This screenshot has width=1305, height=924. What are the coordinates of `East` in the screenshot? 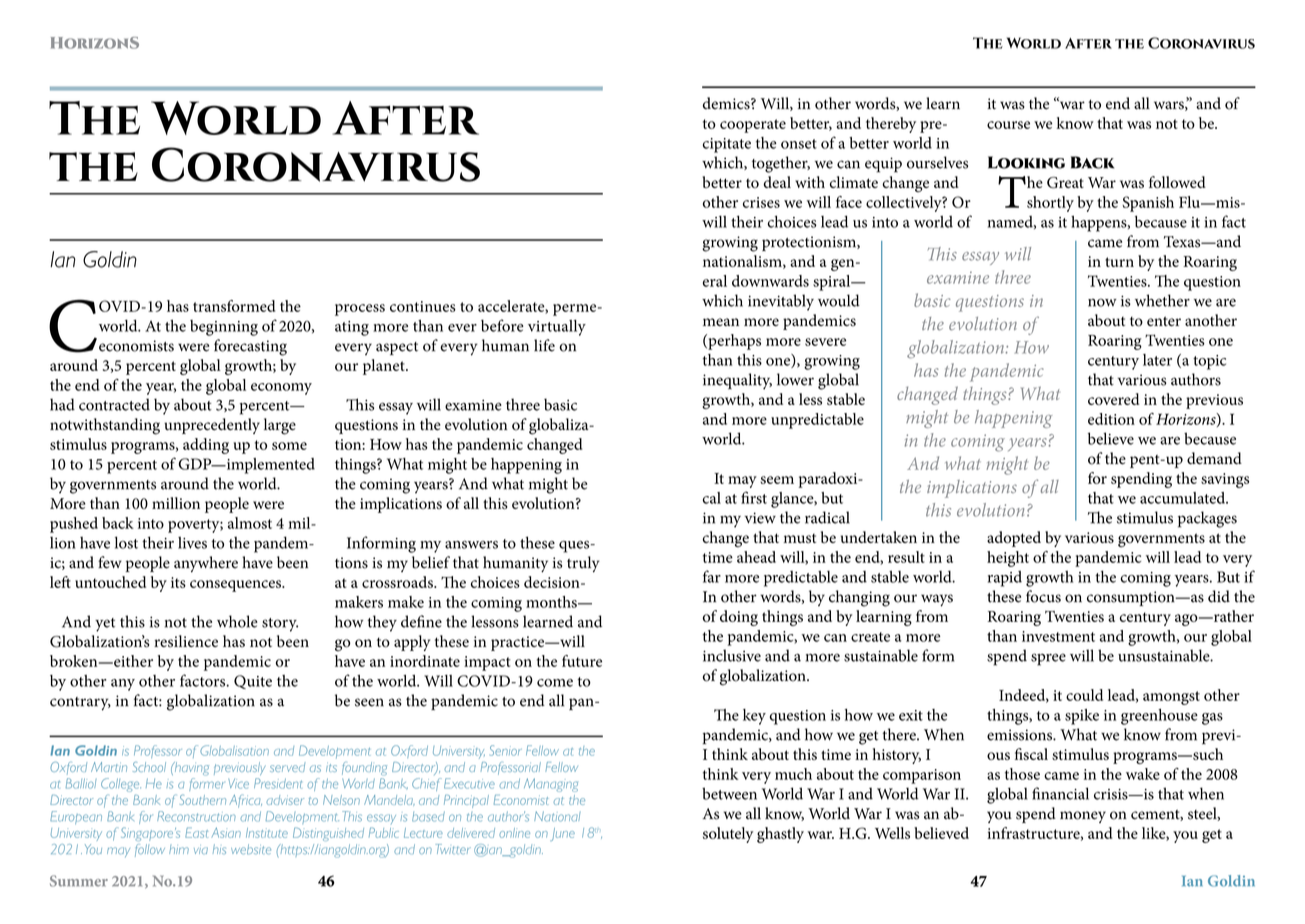 It's located at (196, 832).
